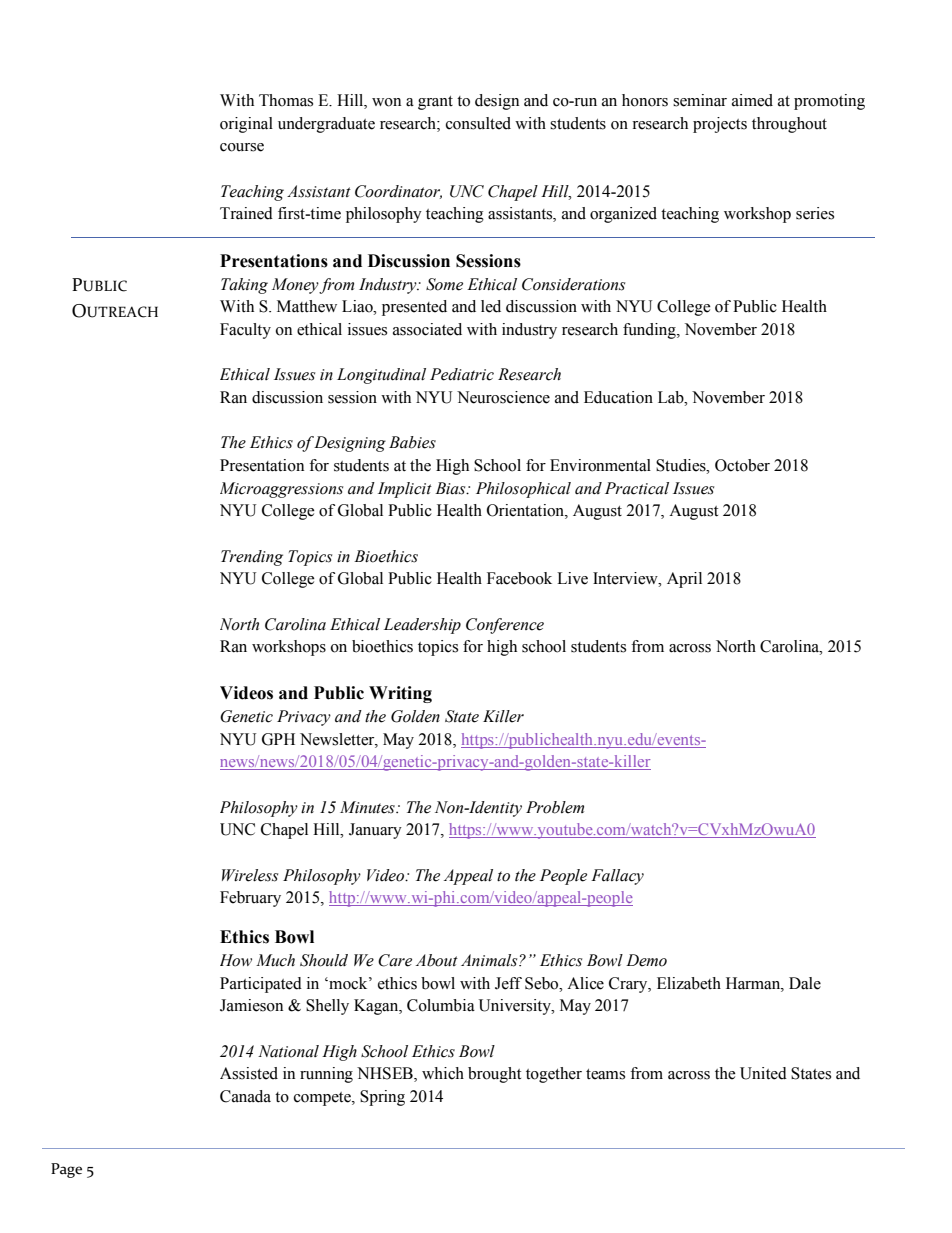  Describe the element at coordinates (250, 875) in the document. I see `Wireless` at that location.
